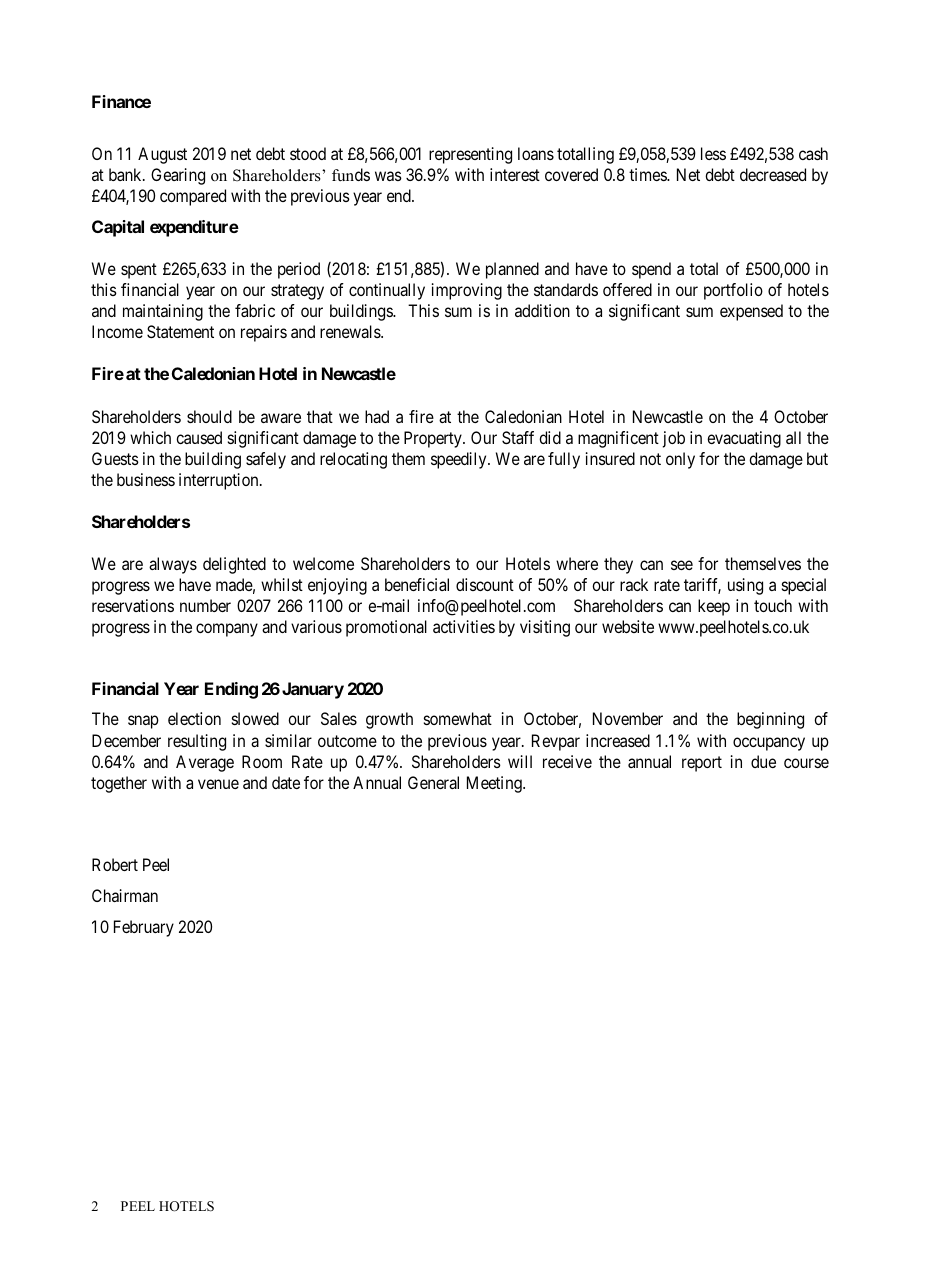 The height and width of the screenshot is (1283, 952). Describe the element at coordinates (773, 174) in the screenshot. I see `decreased` at that location.
